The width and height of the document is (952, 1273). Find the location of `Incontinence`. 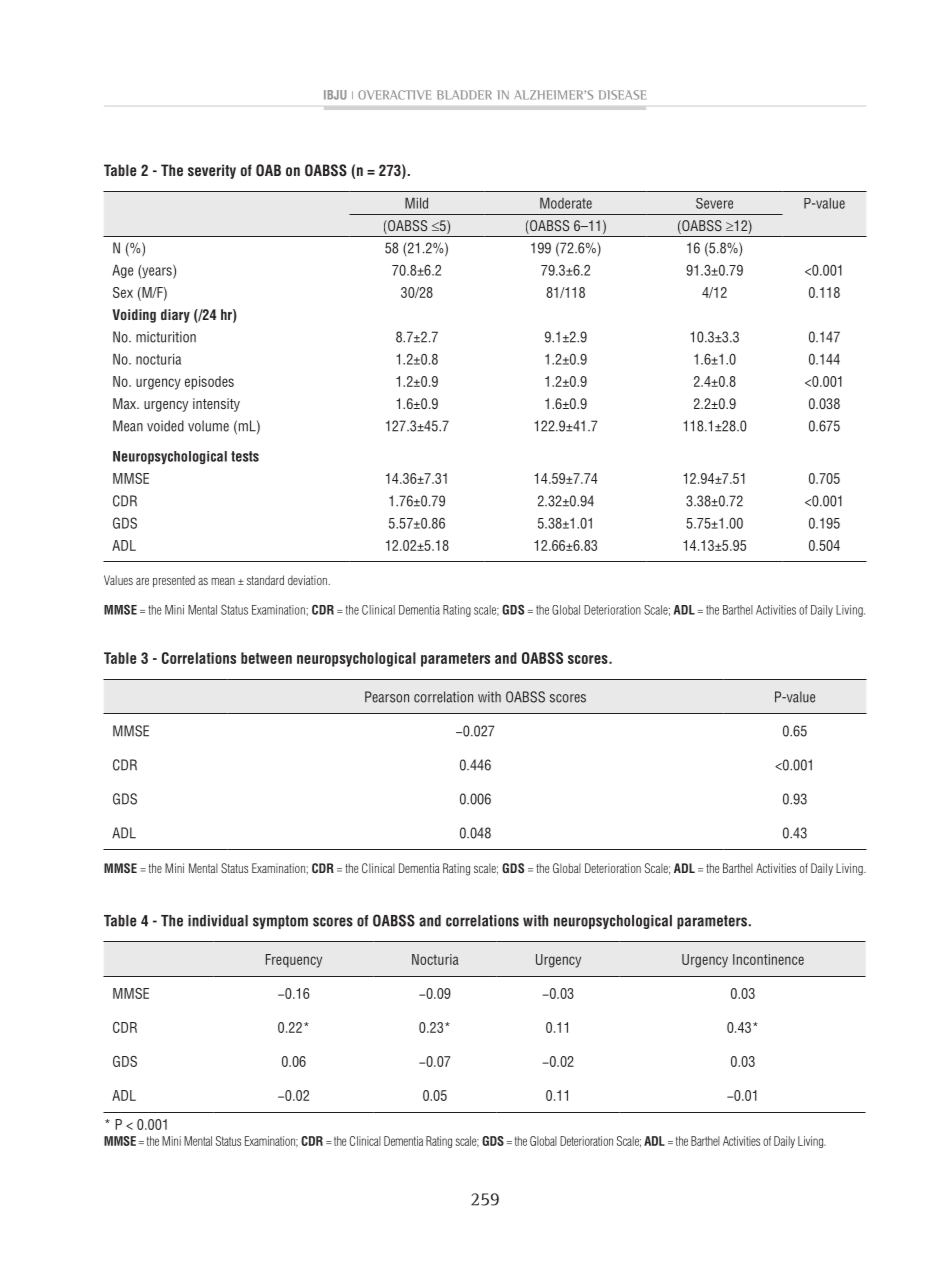

Incontinence is located at coordinates (768, 959).
